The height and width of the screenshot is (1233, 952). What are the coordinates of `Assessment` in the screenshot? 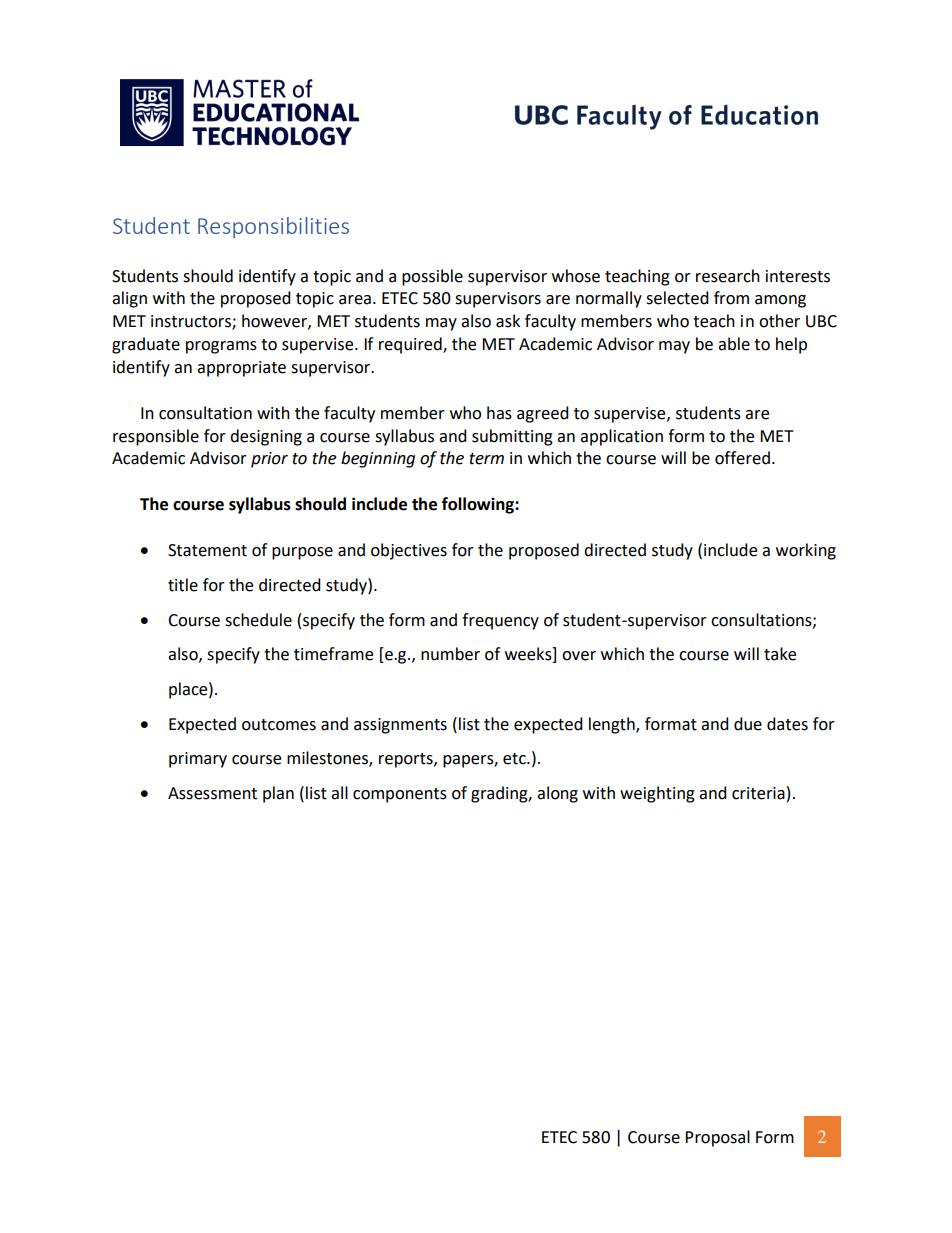 It's located at (212, 793).
